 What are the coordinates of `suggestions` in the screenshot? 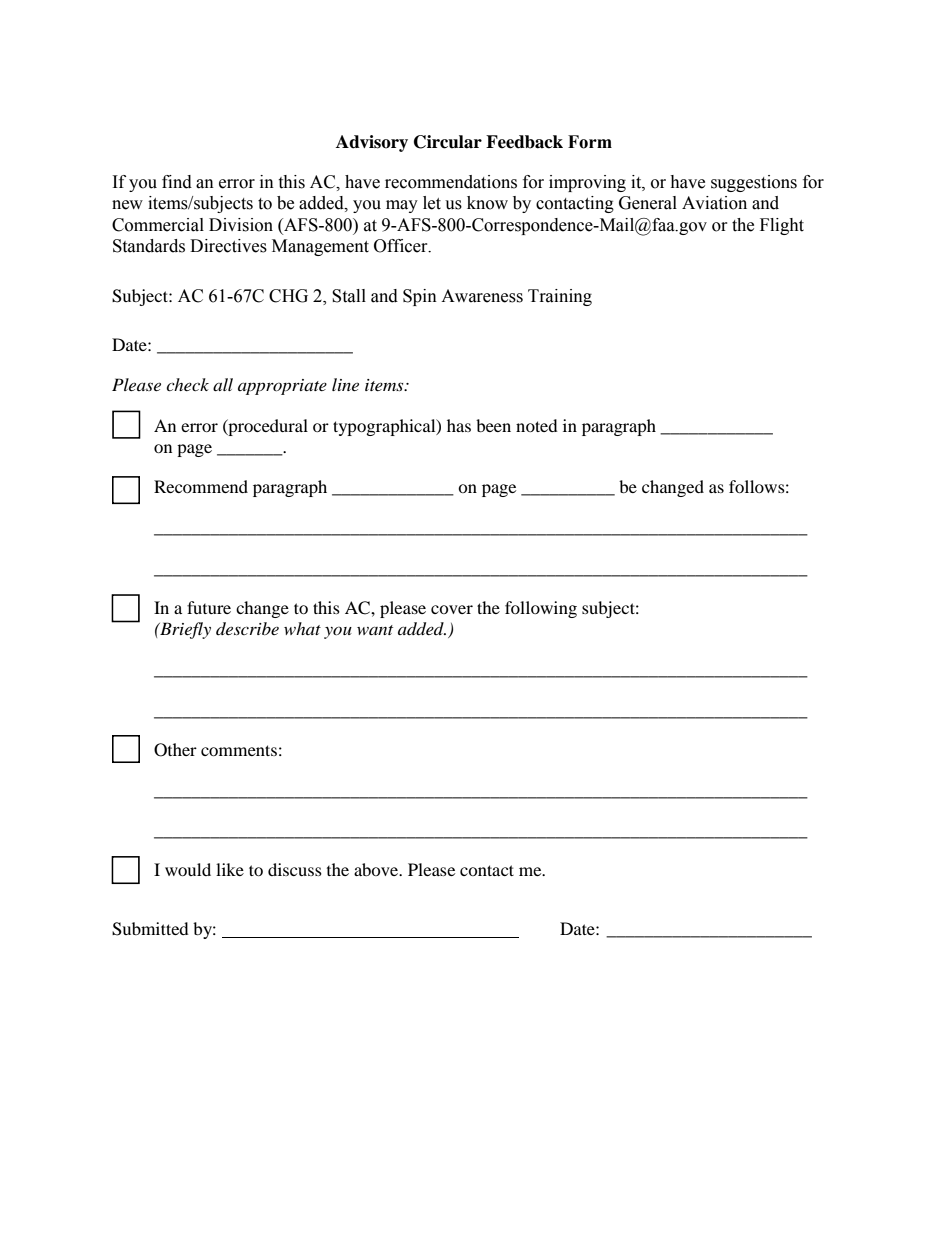 It's located at (754, 183).
